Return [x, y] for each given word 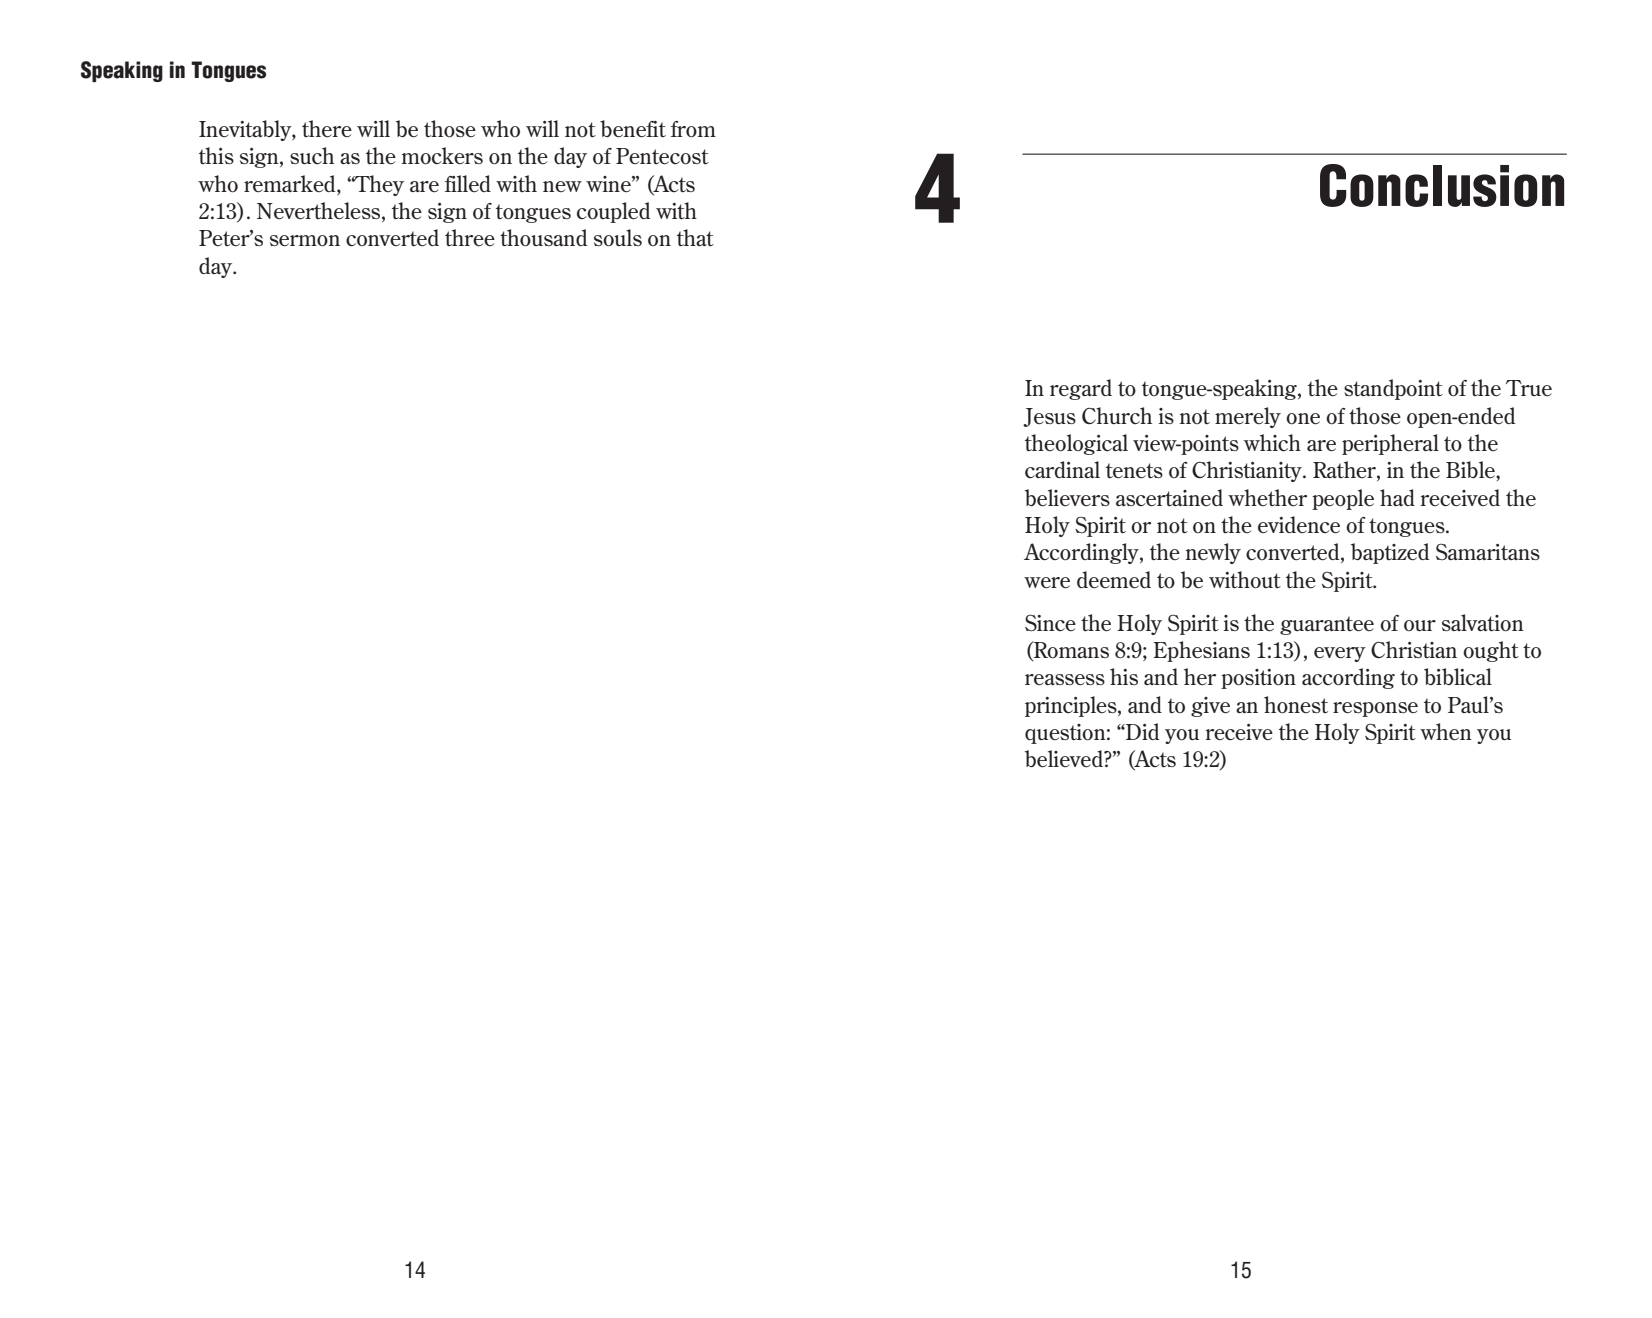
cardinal [1062, 469]
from [693, 129]
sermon [305, 241]
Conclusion [1442, 185]
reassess [1065, 679]
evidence [1299, 525]
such [312, 155]
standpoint [1393, 389]
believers [1067, 498]
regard [1081, 389]
